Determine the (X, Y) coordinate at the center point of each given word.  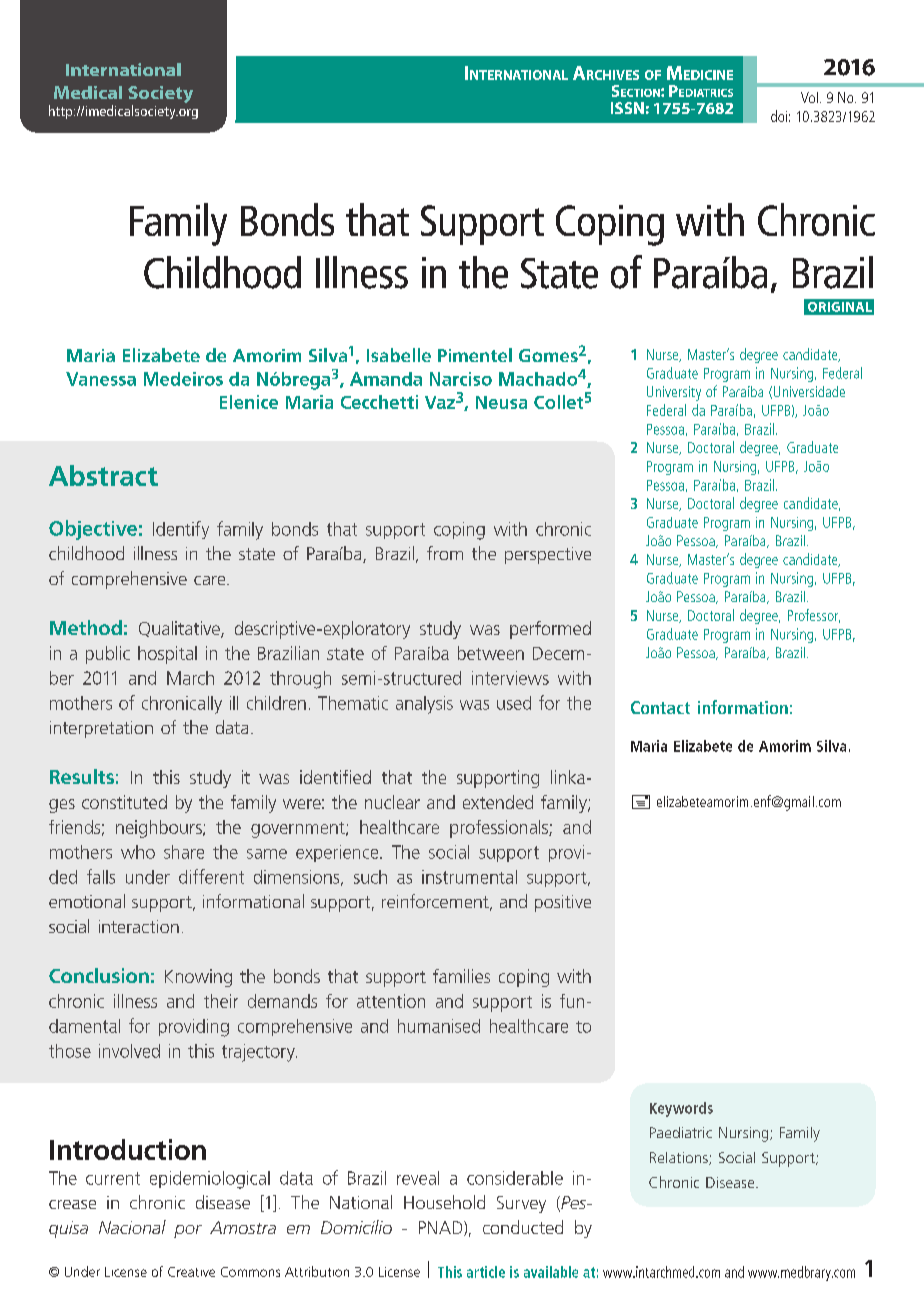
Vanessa (101, 379)
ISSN (627, 108)
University (674, 393)
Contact (660, 707)
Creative (191, 1272)
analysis (424, 705)
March (190, 678)
